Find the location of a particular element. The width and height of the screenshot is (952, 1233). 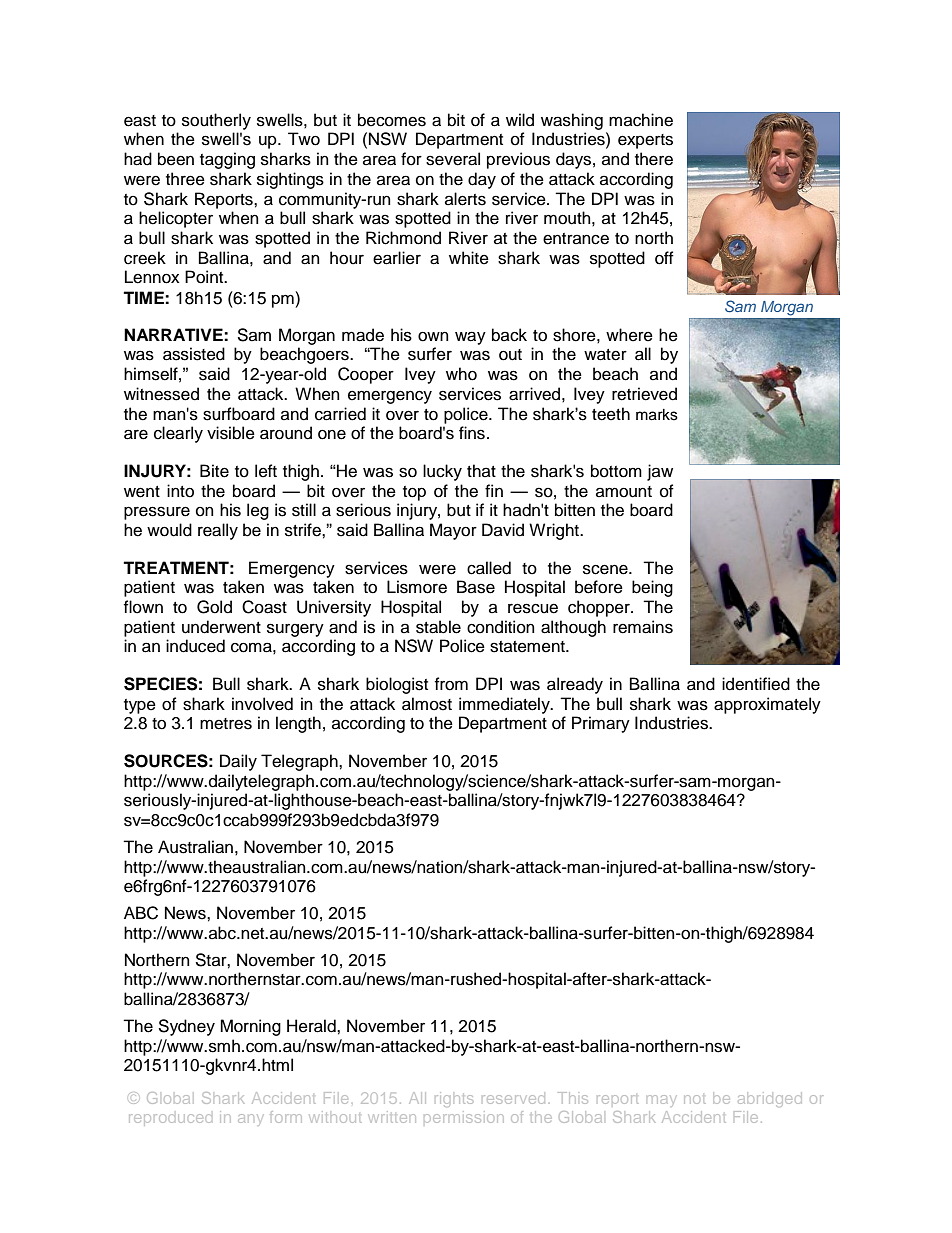

not is located at coordinates (694, 1099).
